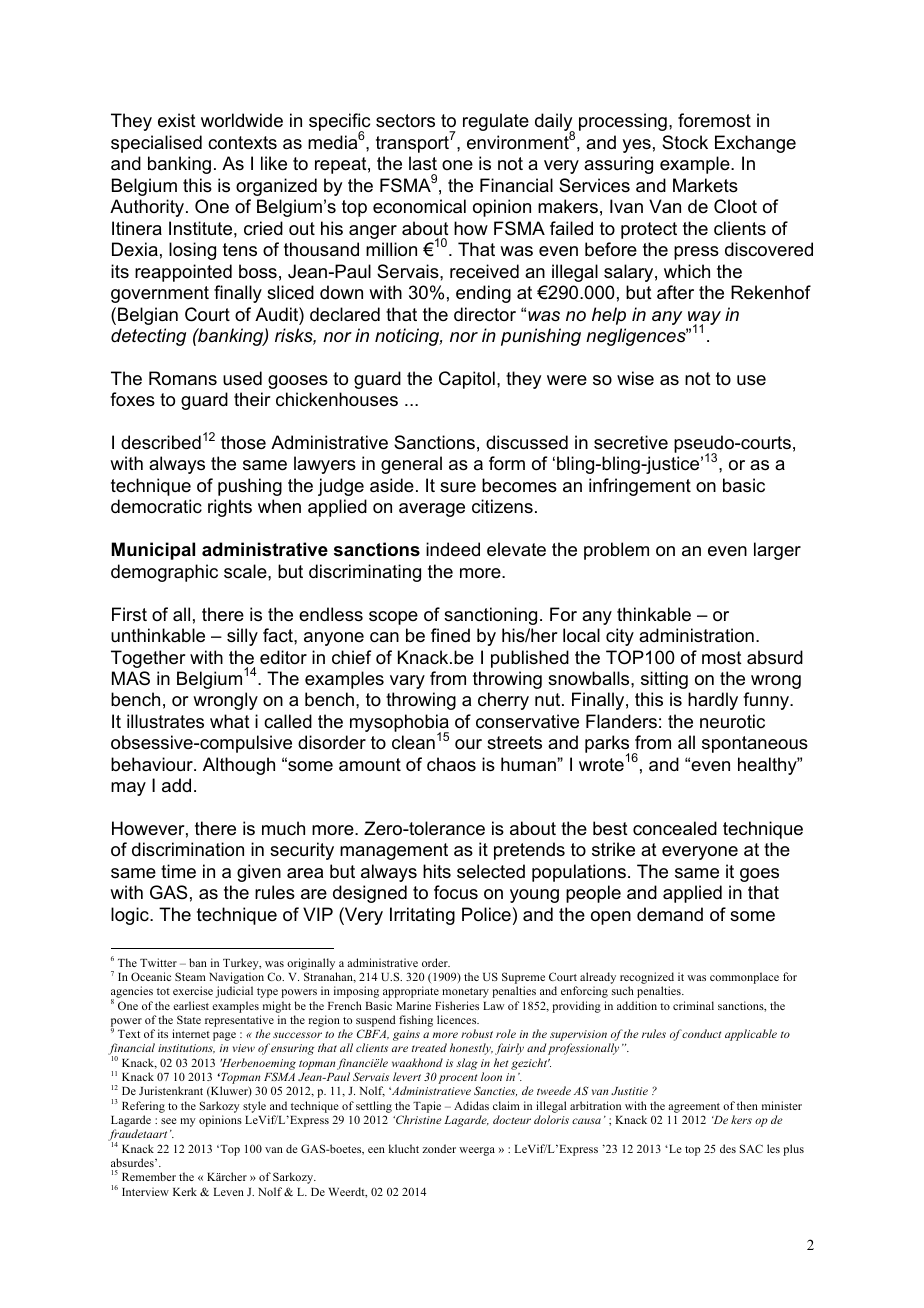 The width and height of the image is (924, 1308). I want to click on infringement, so click(640, 487).
